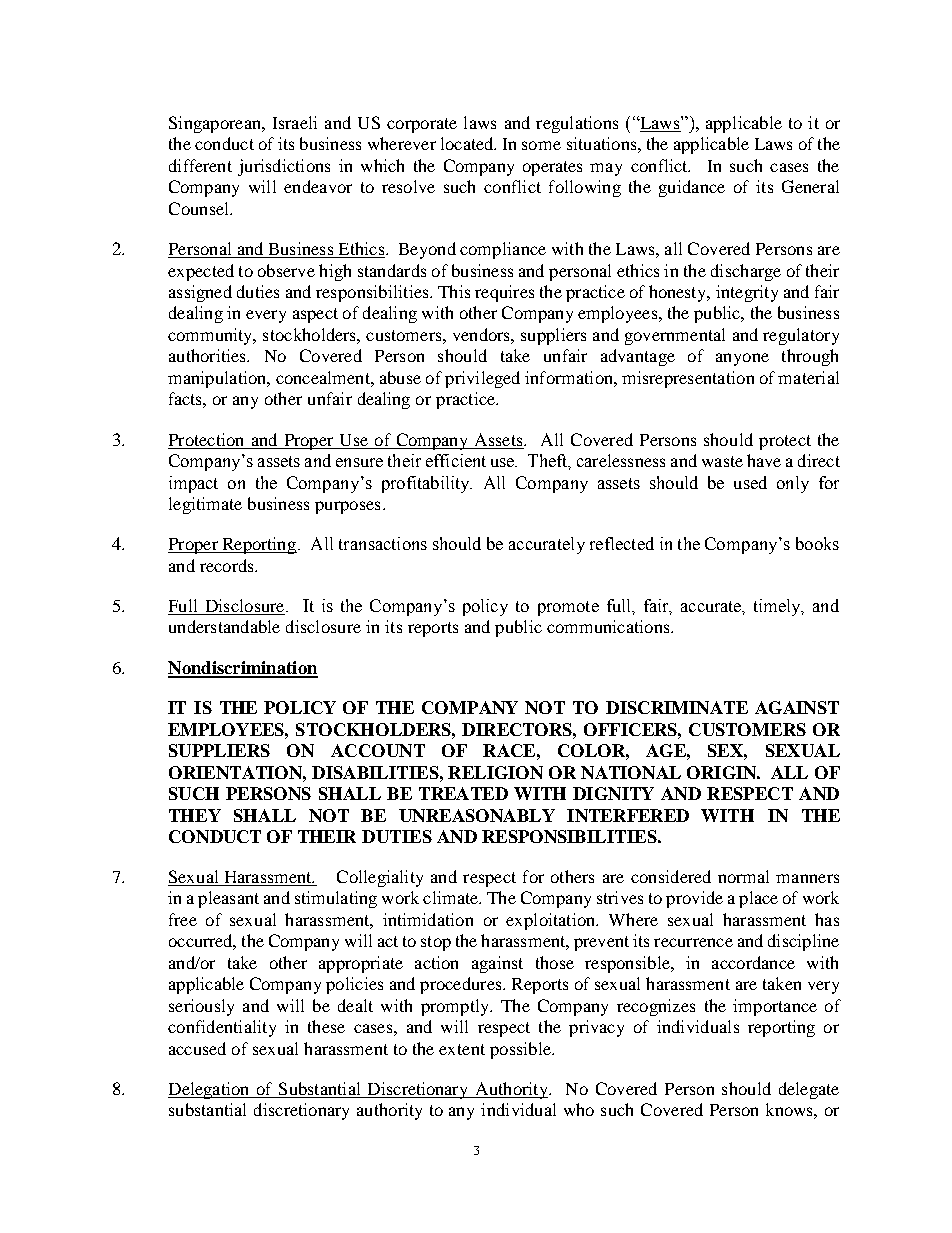  I want to click on privileged, so click(482, 379).
